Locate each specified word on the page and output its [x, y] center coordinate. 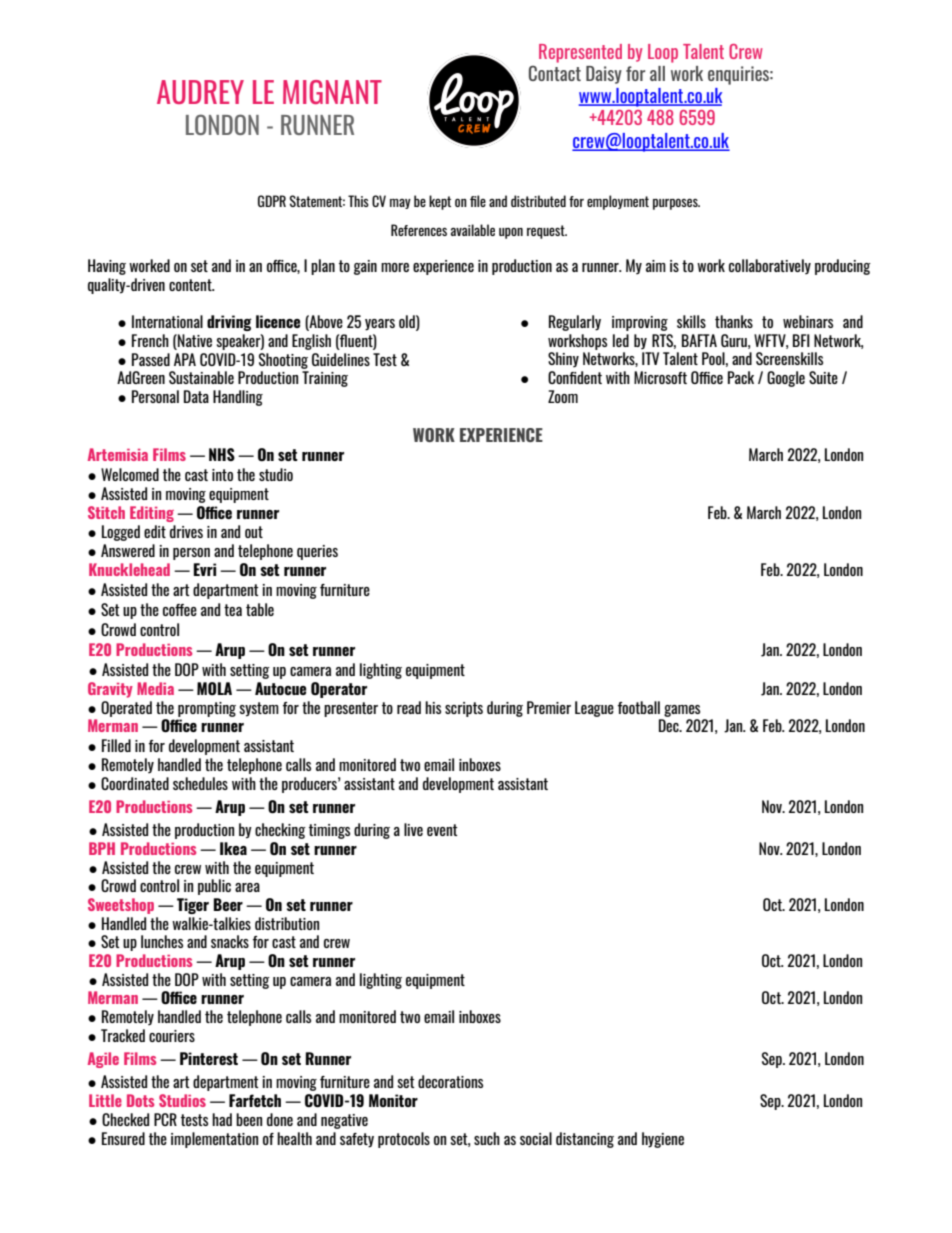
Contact [555, 73]
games [682, 711]
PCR [165, 1119]
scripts [464, 709]
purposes [676, 204]
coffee [180, 610]
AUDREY [200, 92]
